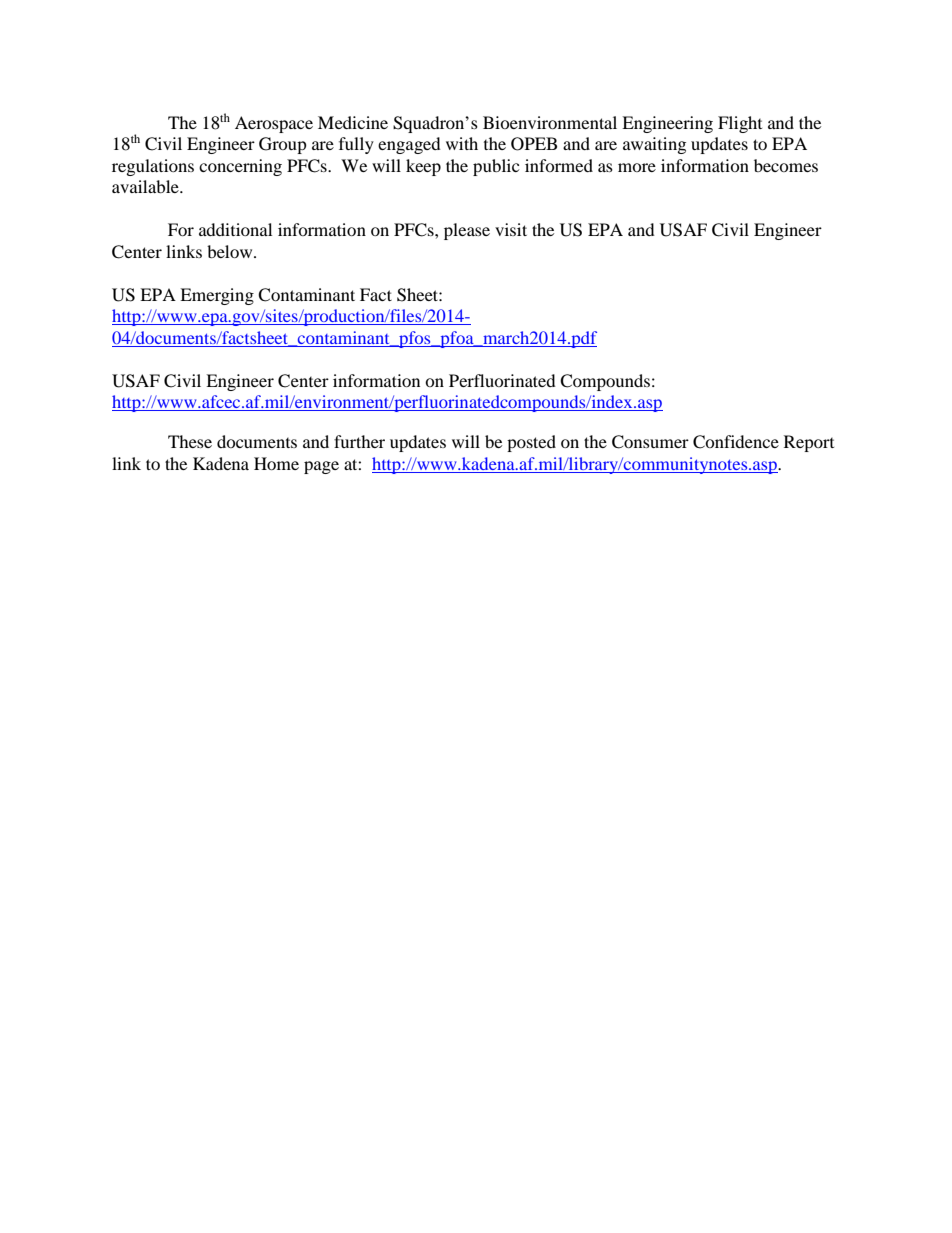 The width and height of the image is (952, 1233). Describe the element at coordinates (217, 296) in the image. I see `Emerging` at that location.
